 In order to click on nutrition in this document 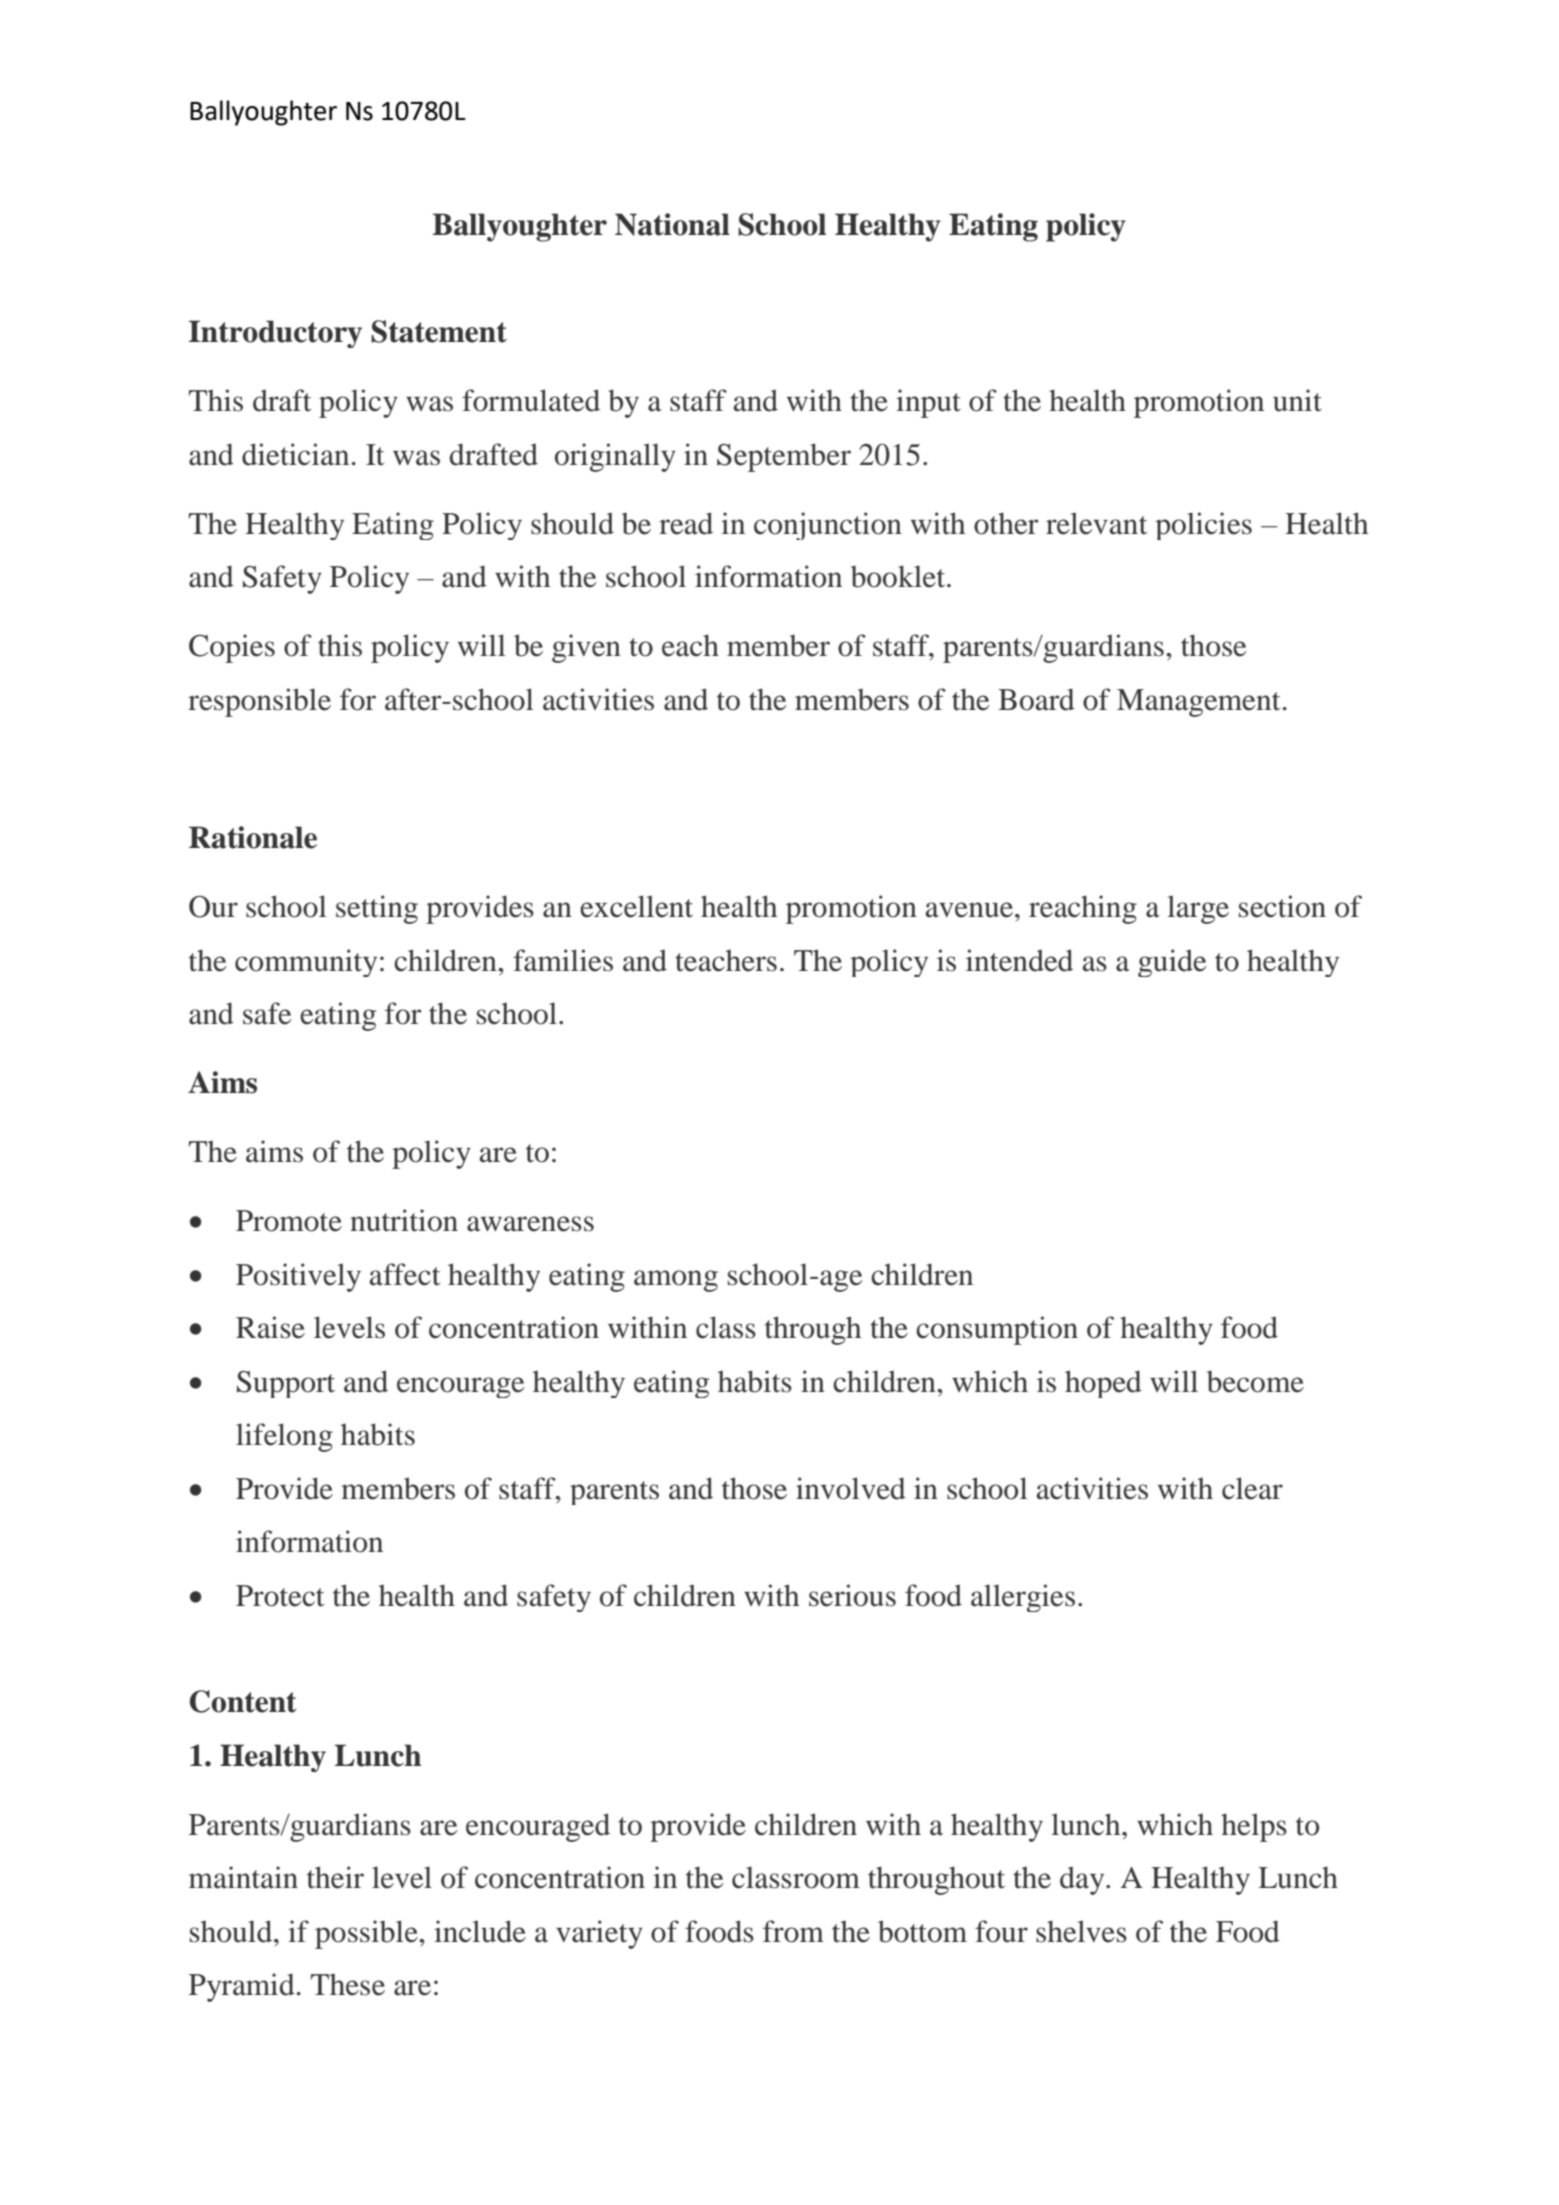, I will do `click(404, 1220)`.
